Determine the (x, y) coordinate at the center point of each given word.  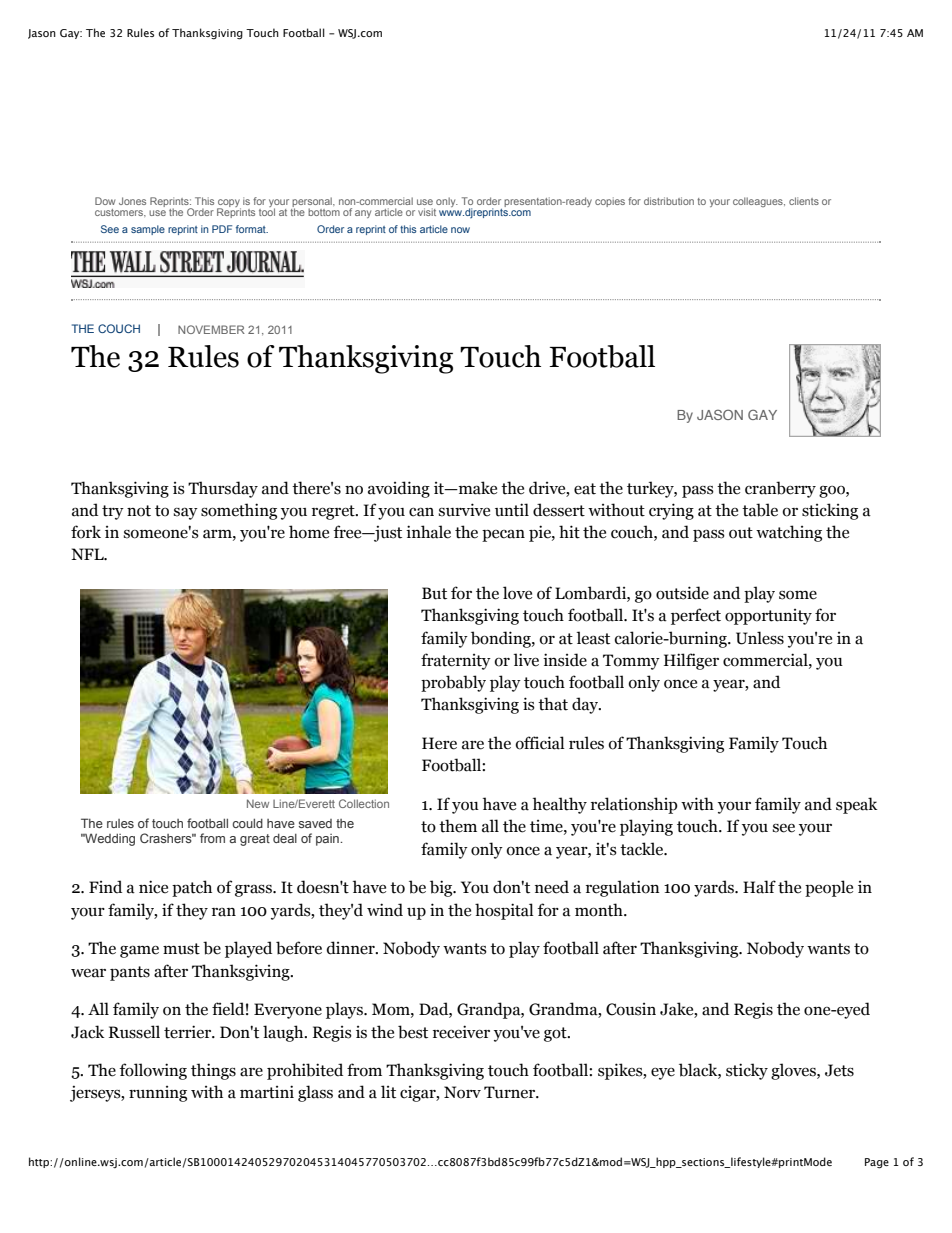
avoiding (399, 489)
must (181, 949)
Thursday (223, 489)
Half (759, 887)
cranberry (780, 489)
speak (857, 805)
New (258, 803)
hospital (504, 911)
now (460, 230)
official (540, 743)
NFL (88, 554)
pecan (503, 536)
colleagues (759, 202)
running (158, 1094)
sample (148, 230)
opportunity (768, 617)
